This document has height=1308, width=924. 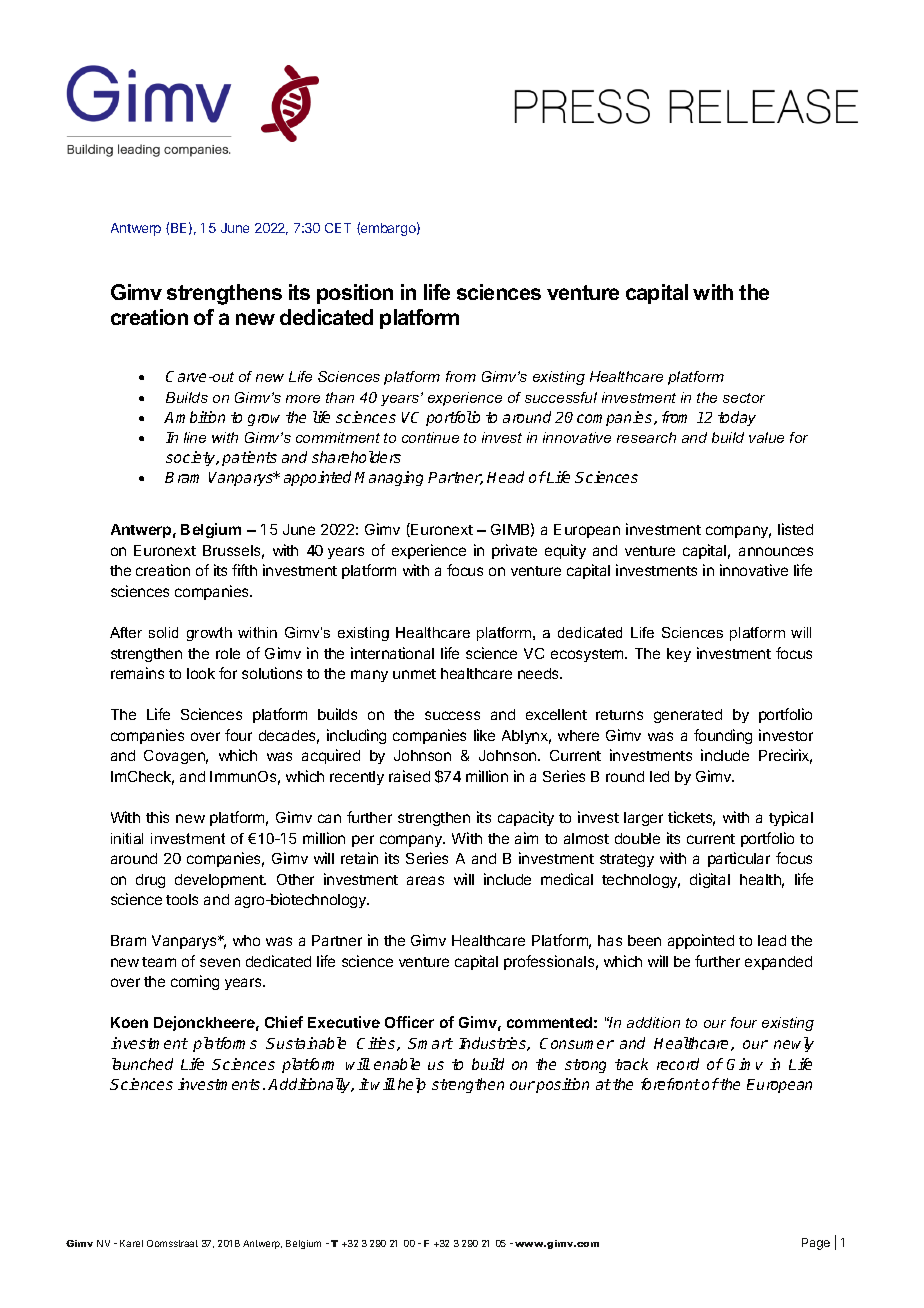 I want to click on sector, so click(x=744, y=398).
